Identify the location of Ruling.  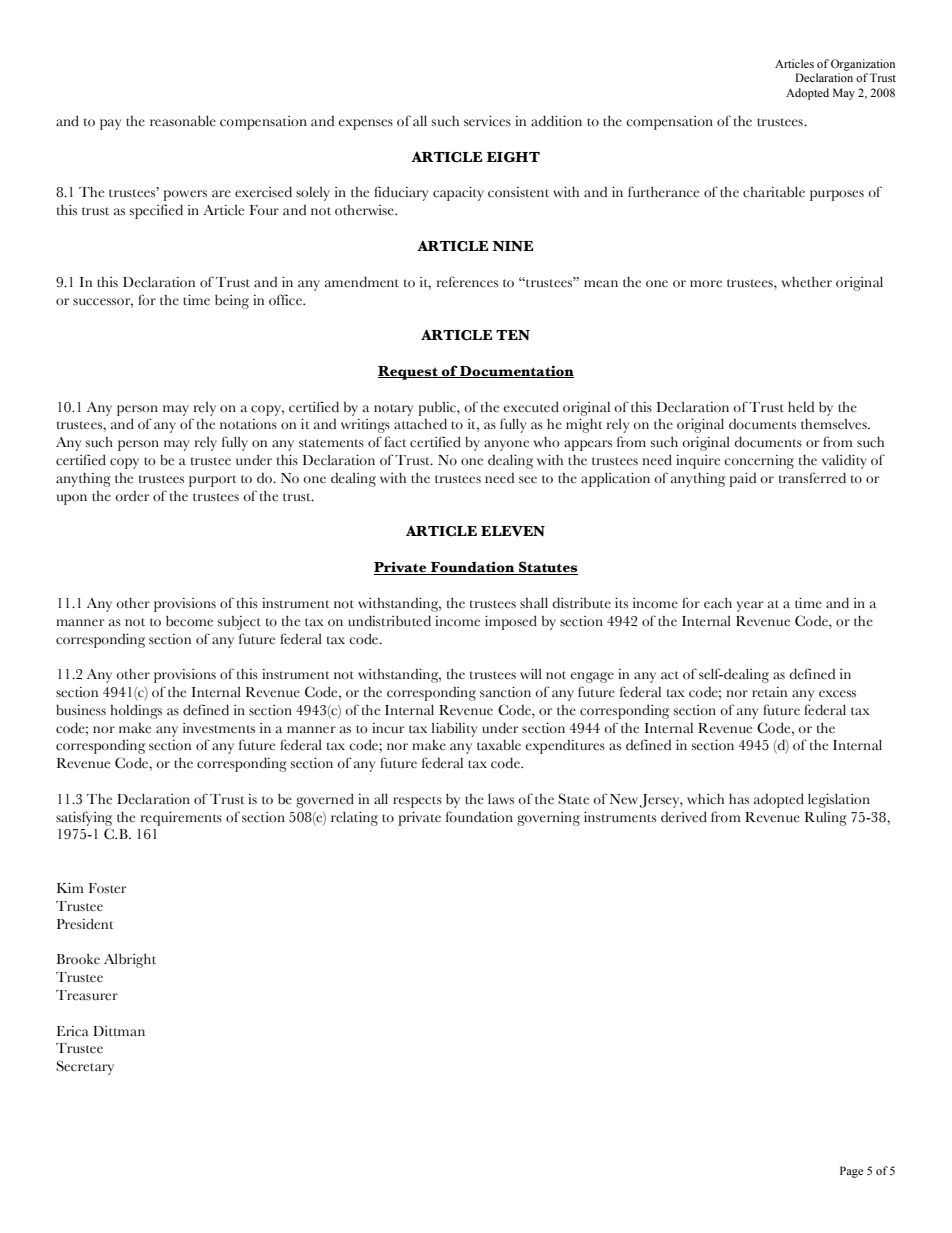
(826, 819).
